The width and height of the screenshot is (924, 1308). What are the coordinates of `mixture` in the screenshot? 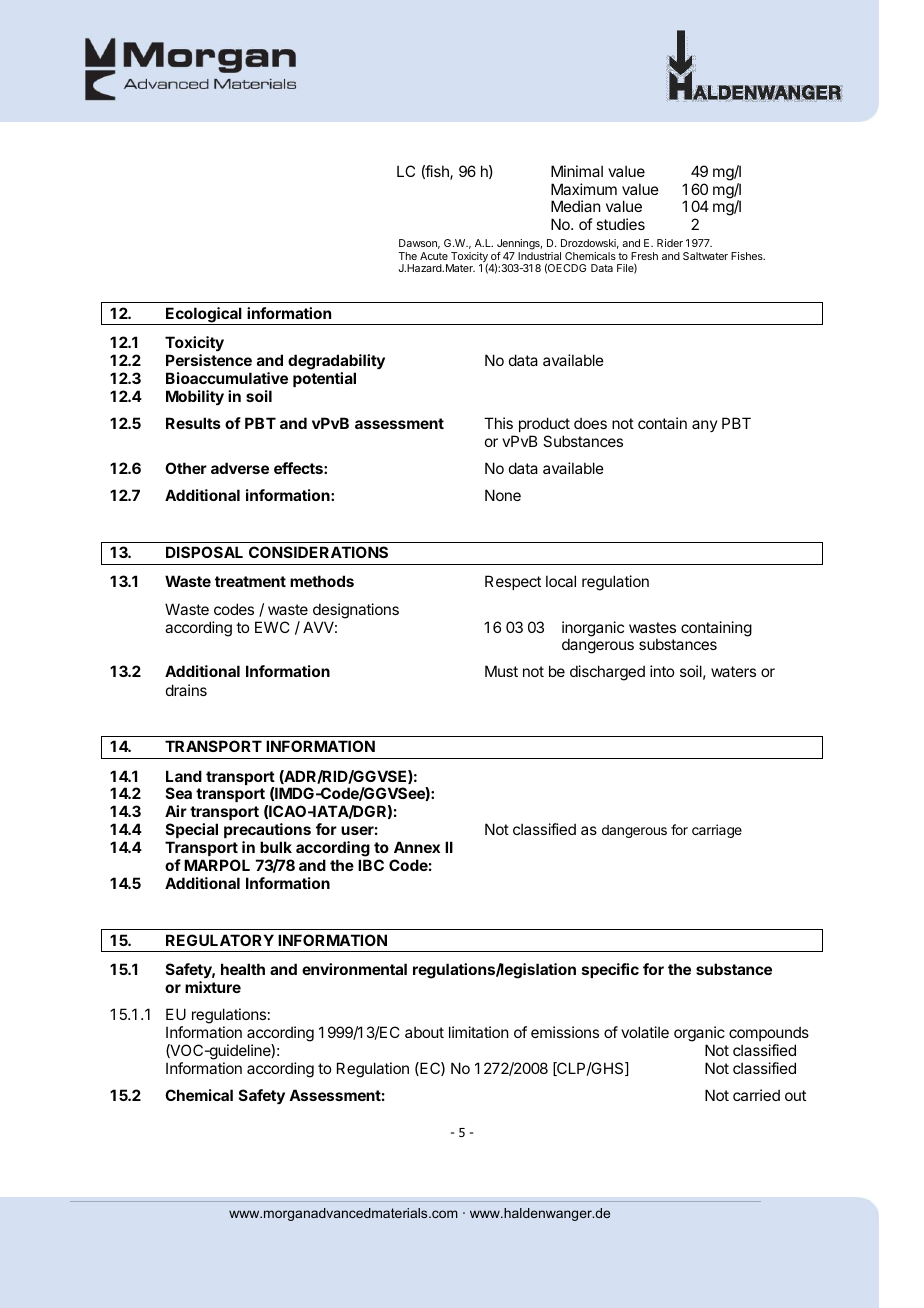 It's located at (213, 987).
